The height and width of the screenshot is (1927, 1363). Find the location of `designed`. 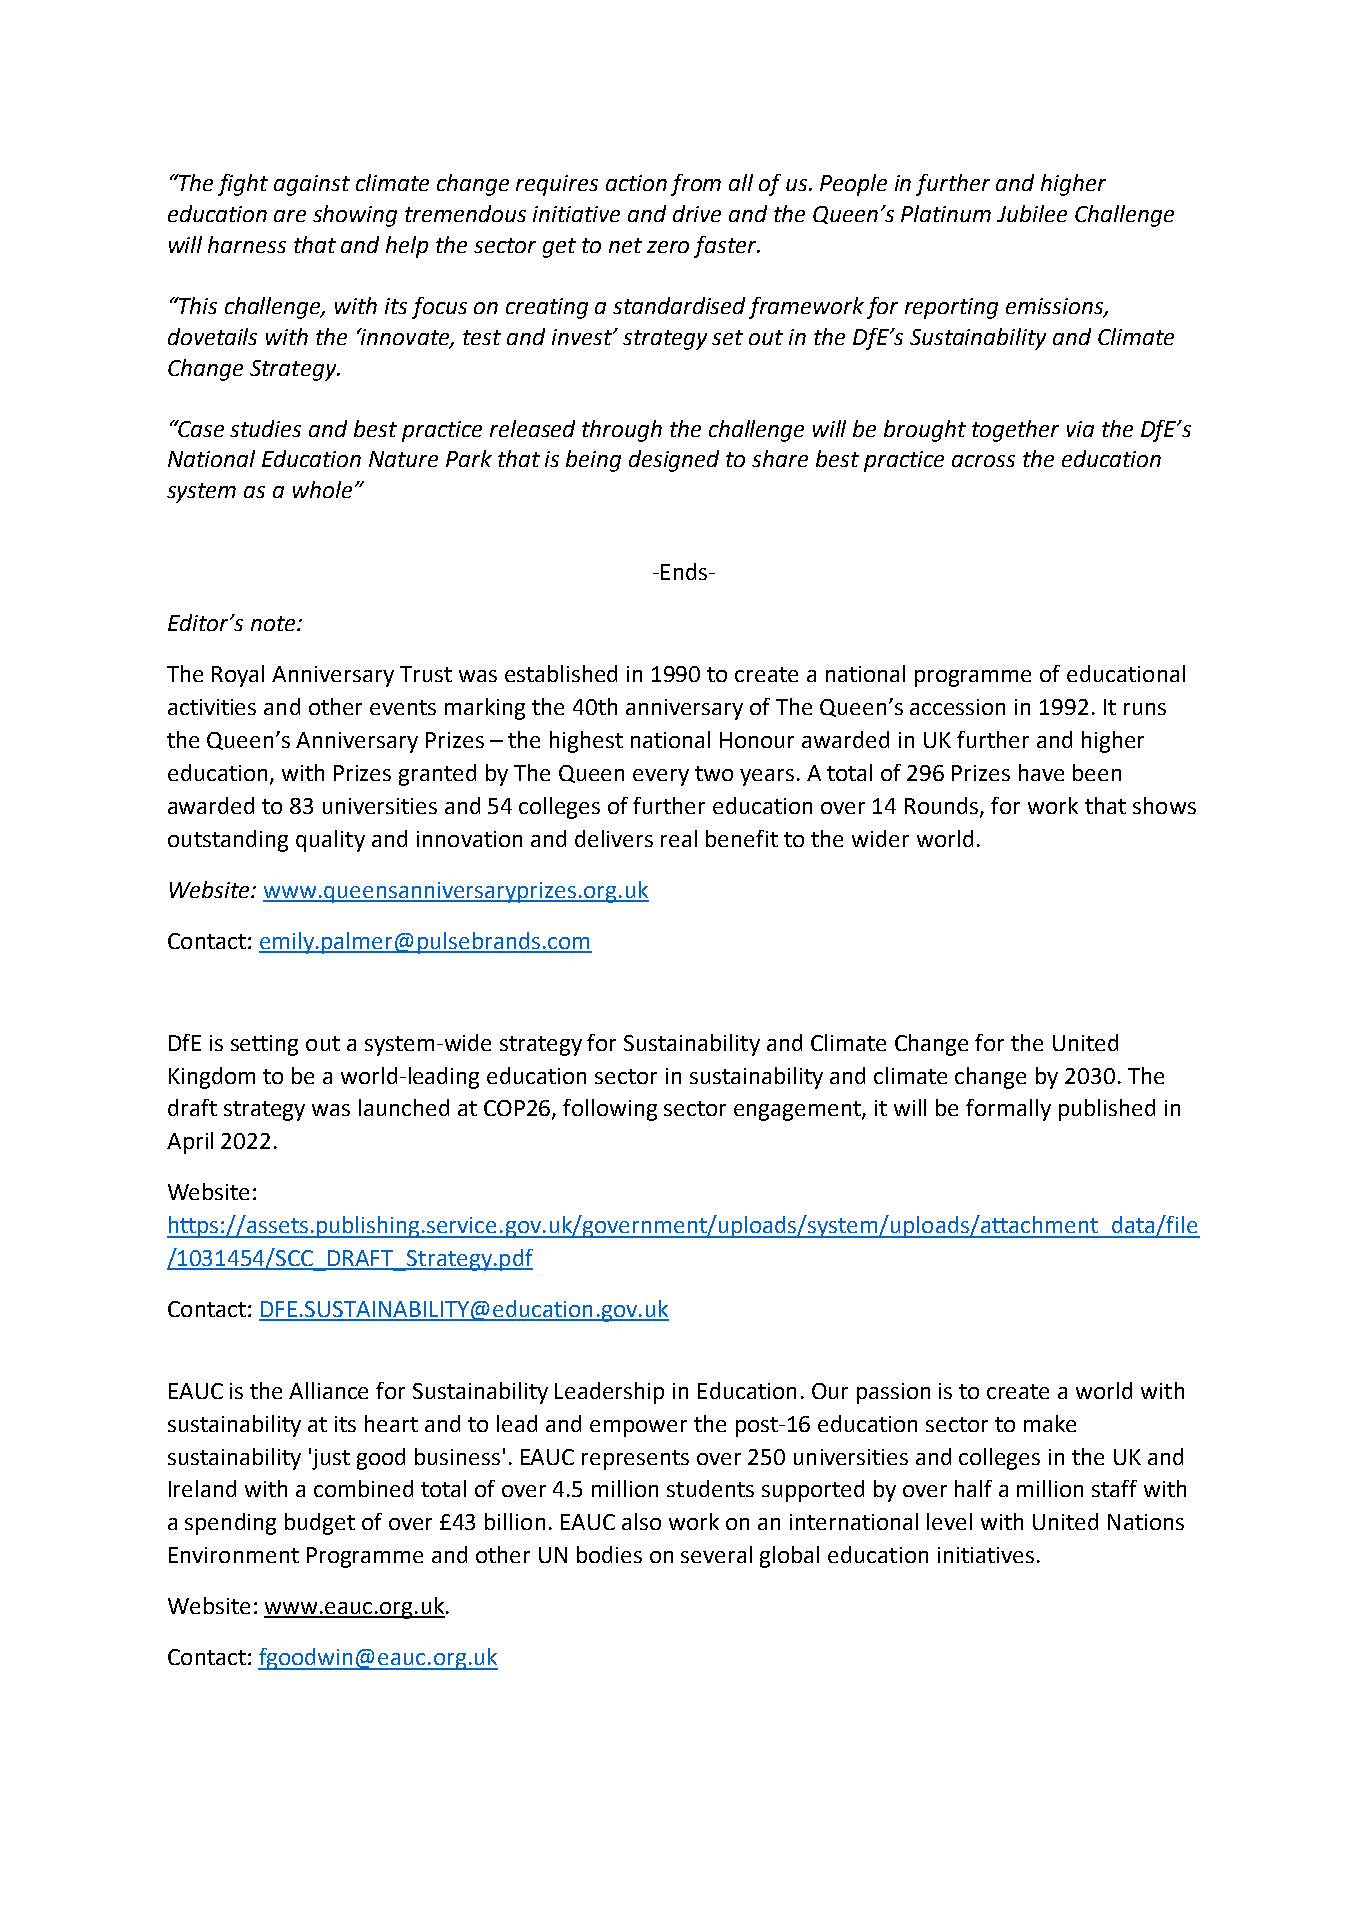

designed is located at coordinates (674, 461).
